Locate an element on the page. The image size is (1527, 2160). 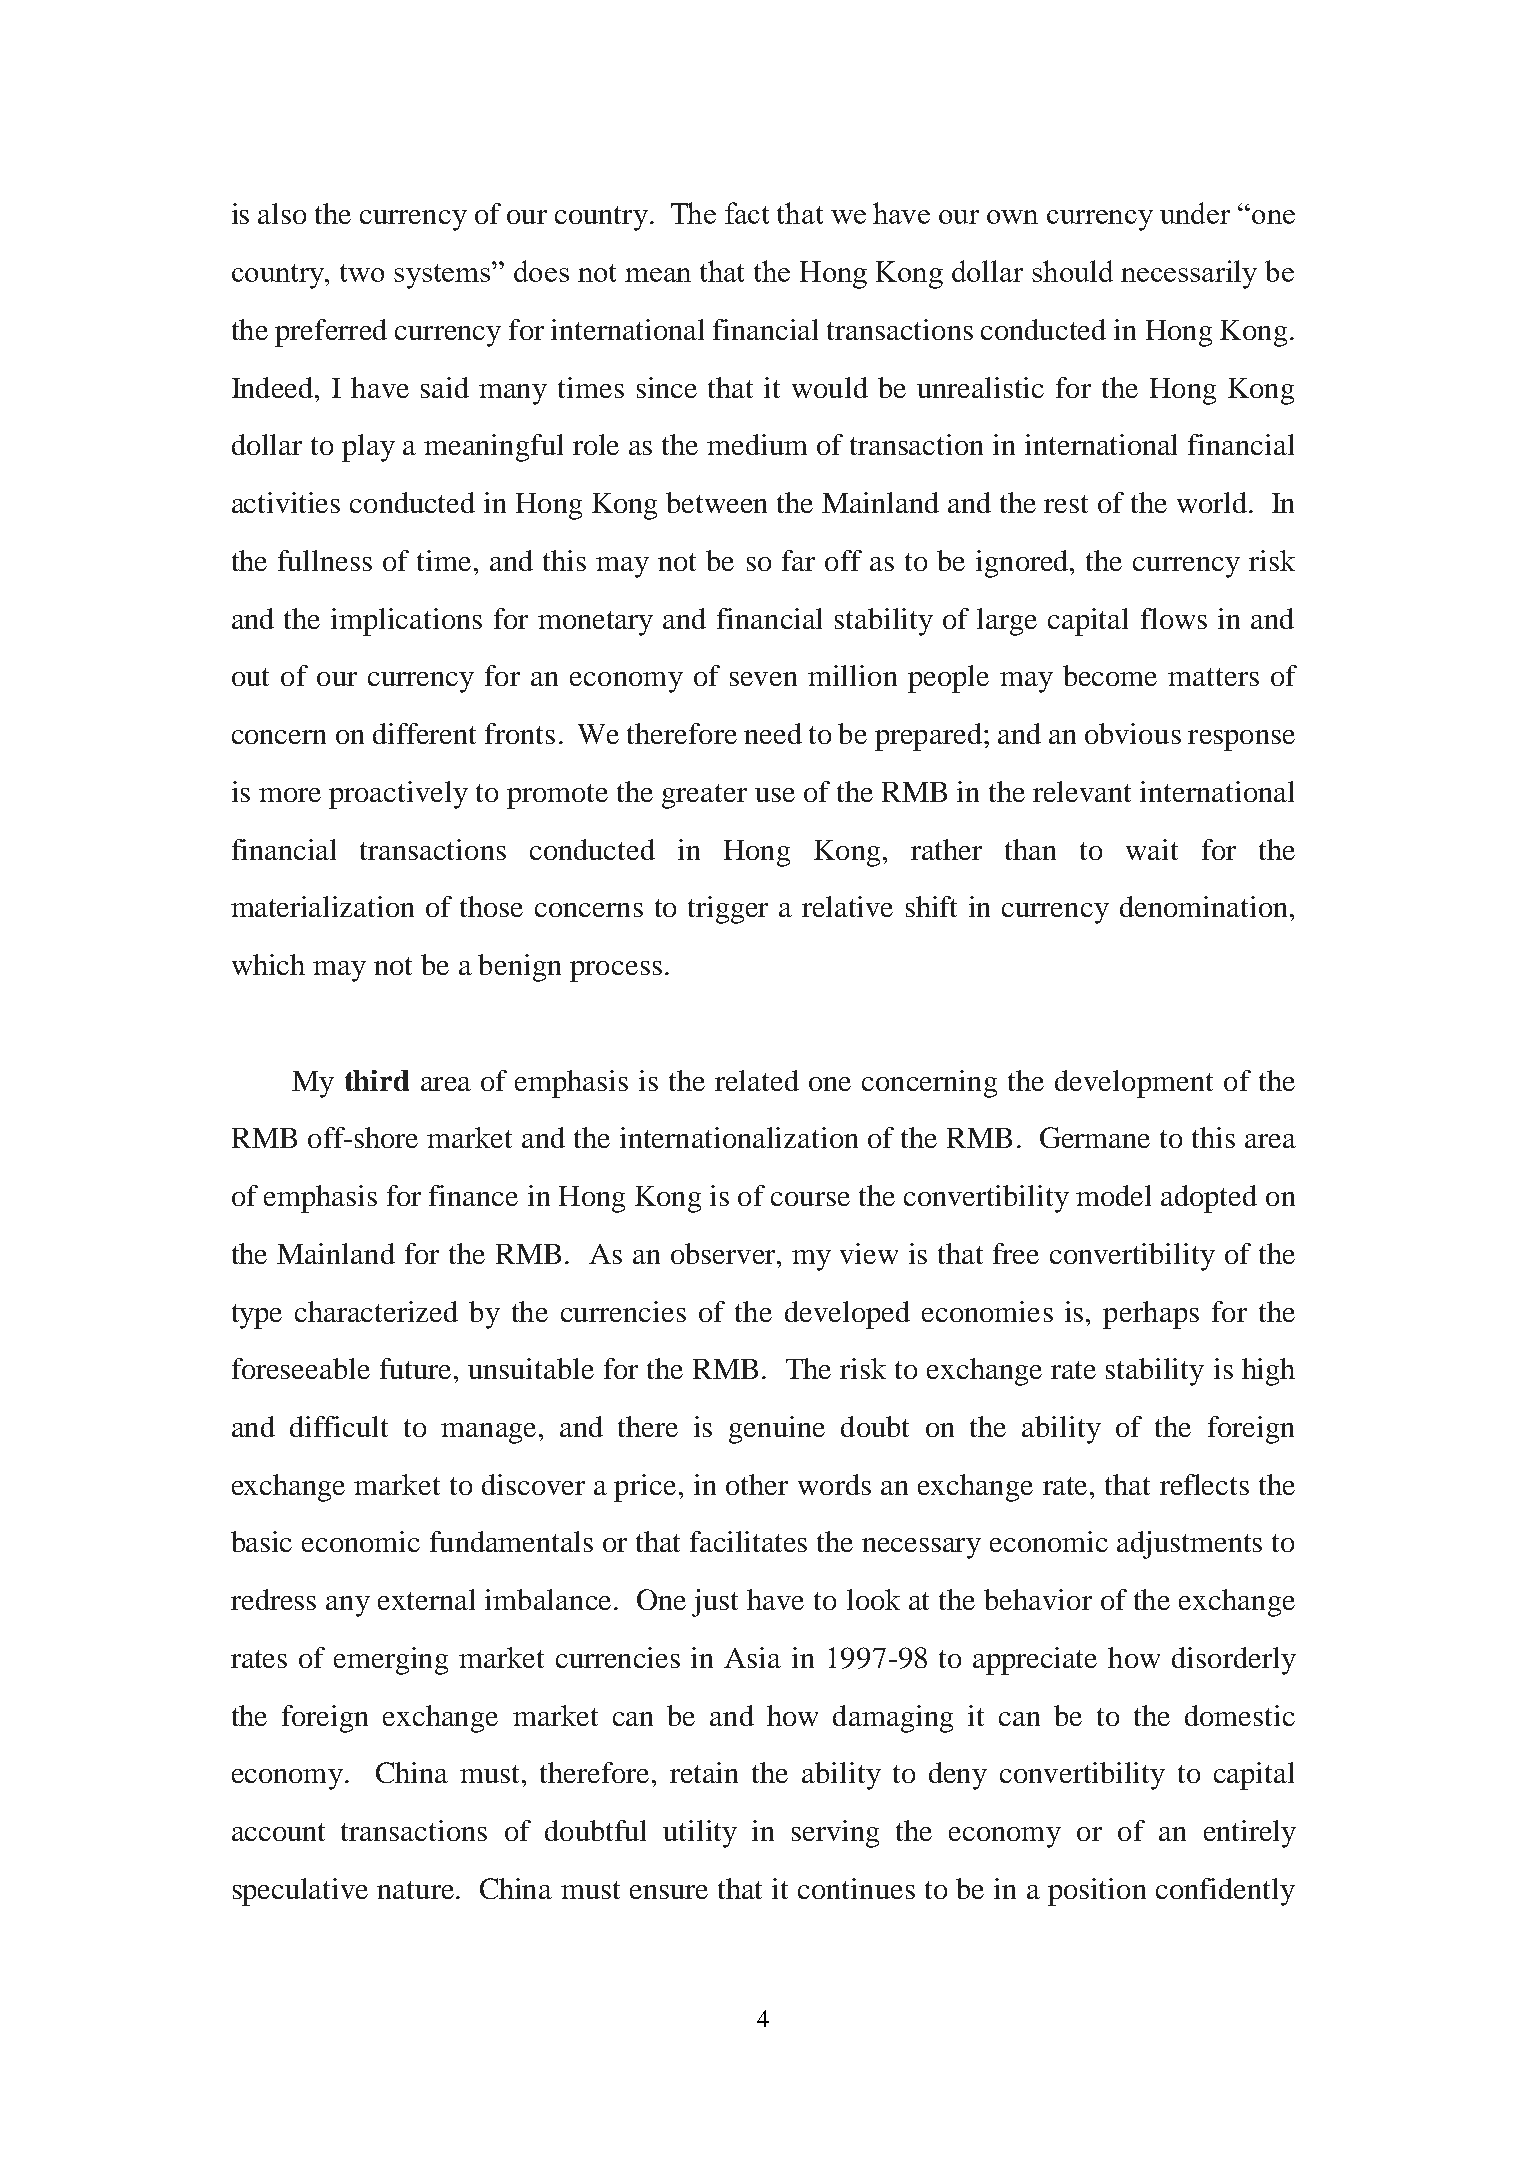
position is located at coordinates (1097, 1892).
